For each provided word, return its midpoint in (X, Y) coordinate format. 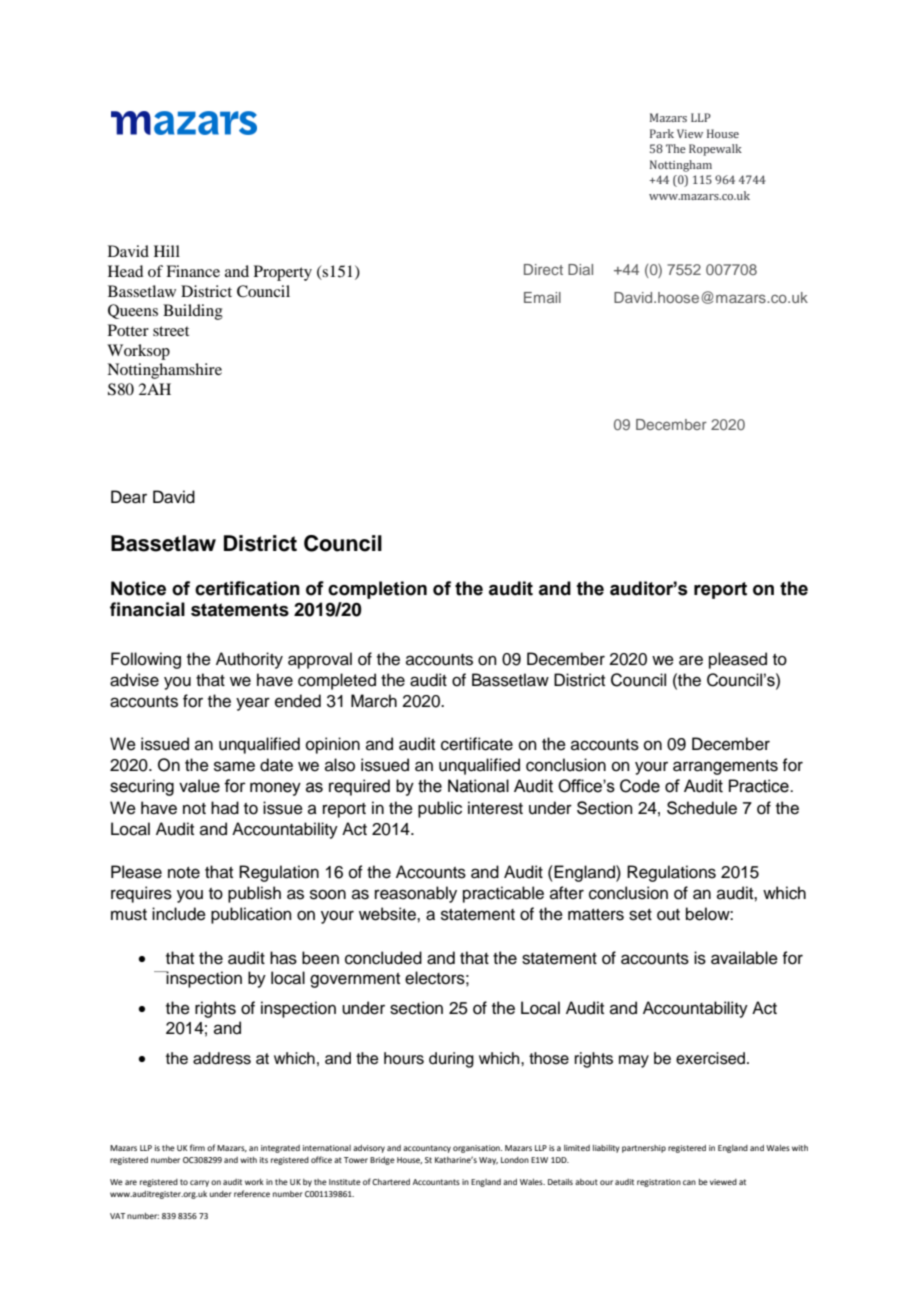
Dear (129, 497)
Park (662, 133)
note (184, 873)
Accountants (436, 1182)
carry (199, 1183)
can (689, 1182)
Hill (167, 251)
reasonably (416, 894)
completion (377, 590)
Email (542, 297)
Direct (543, 269)
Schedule (702, 808)
